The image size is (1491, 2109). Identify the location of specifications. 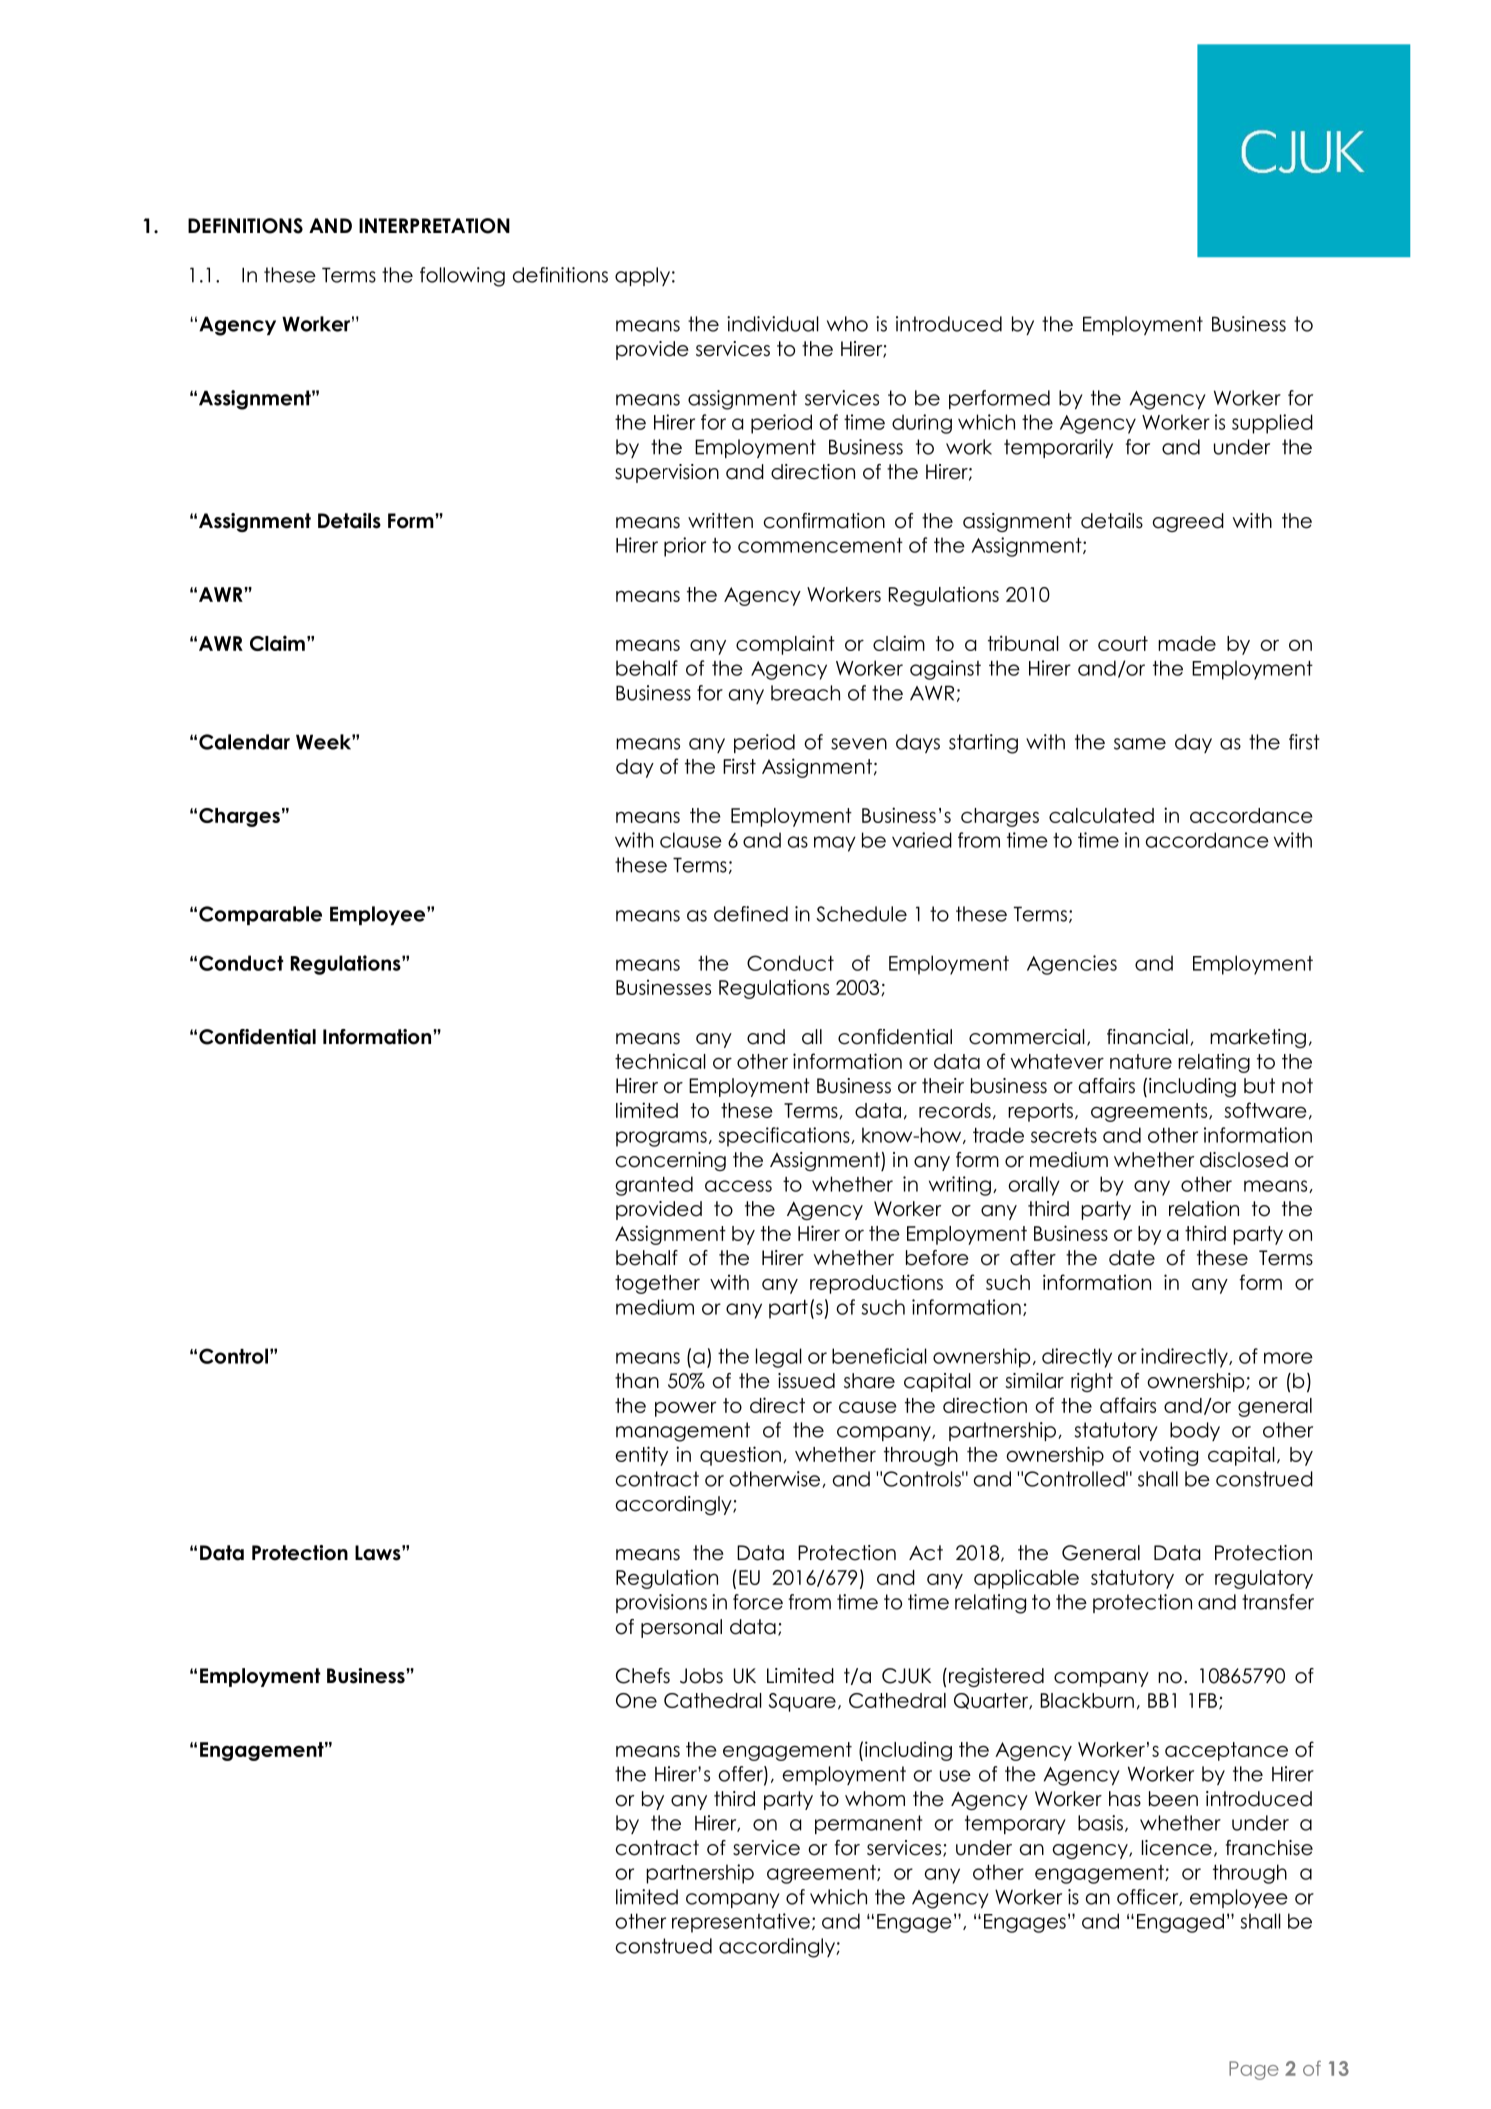
(785, 1137).
